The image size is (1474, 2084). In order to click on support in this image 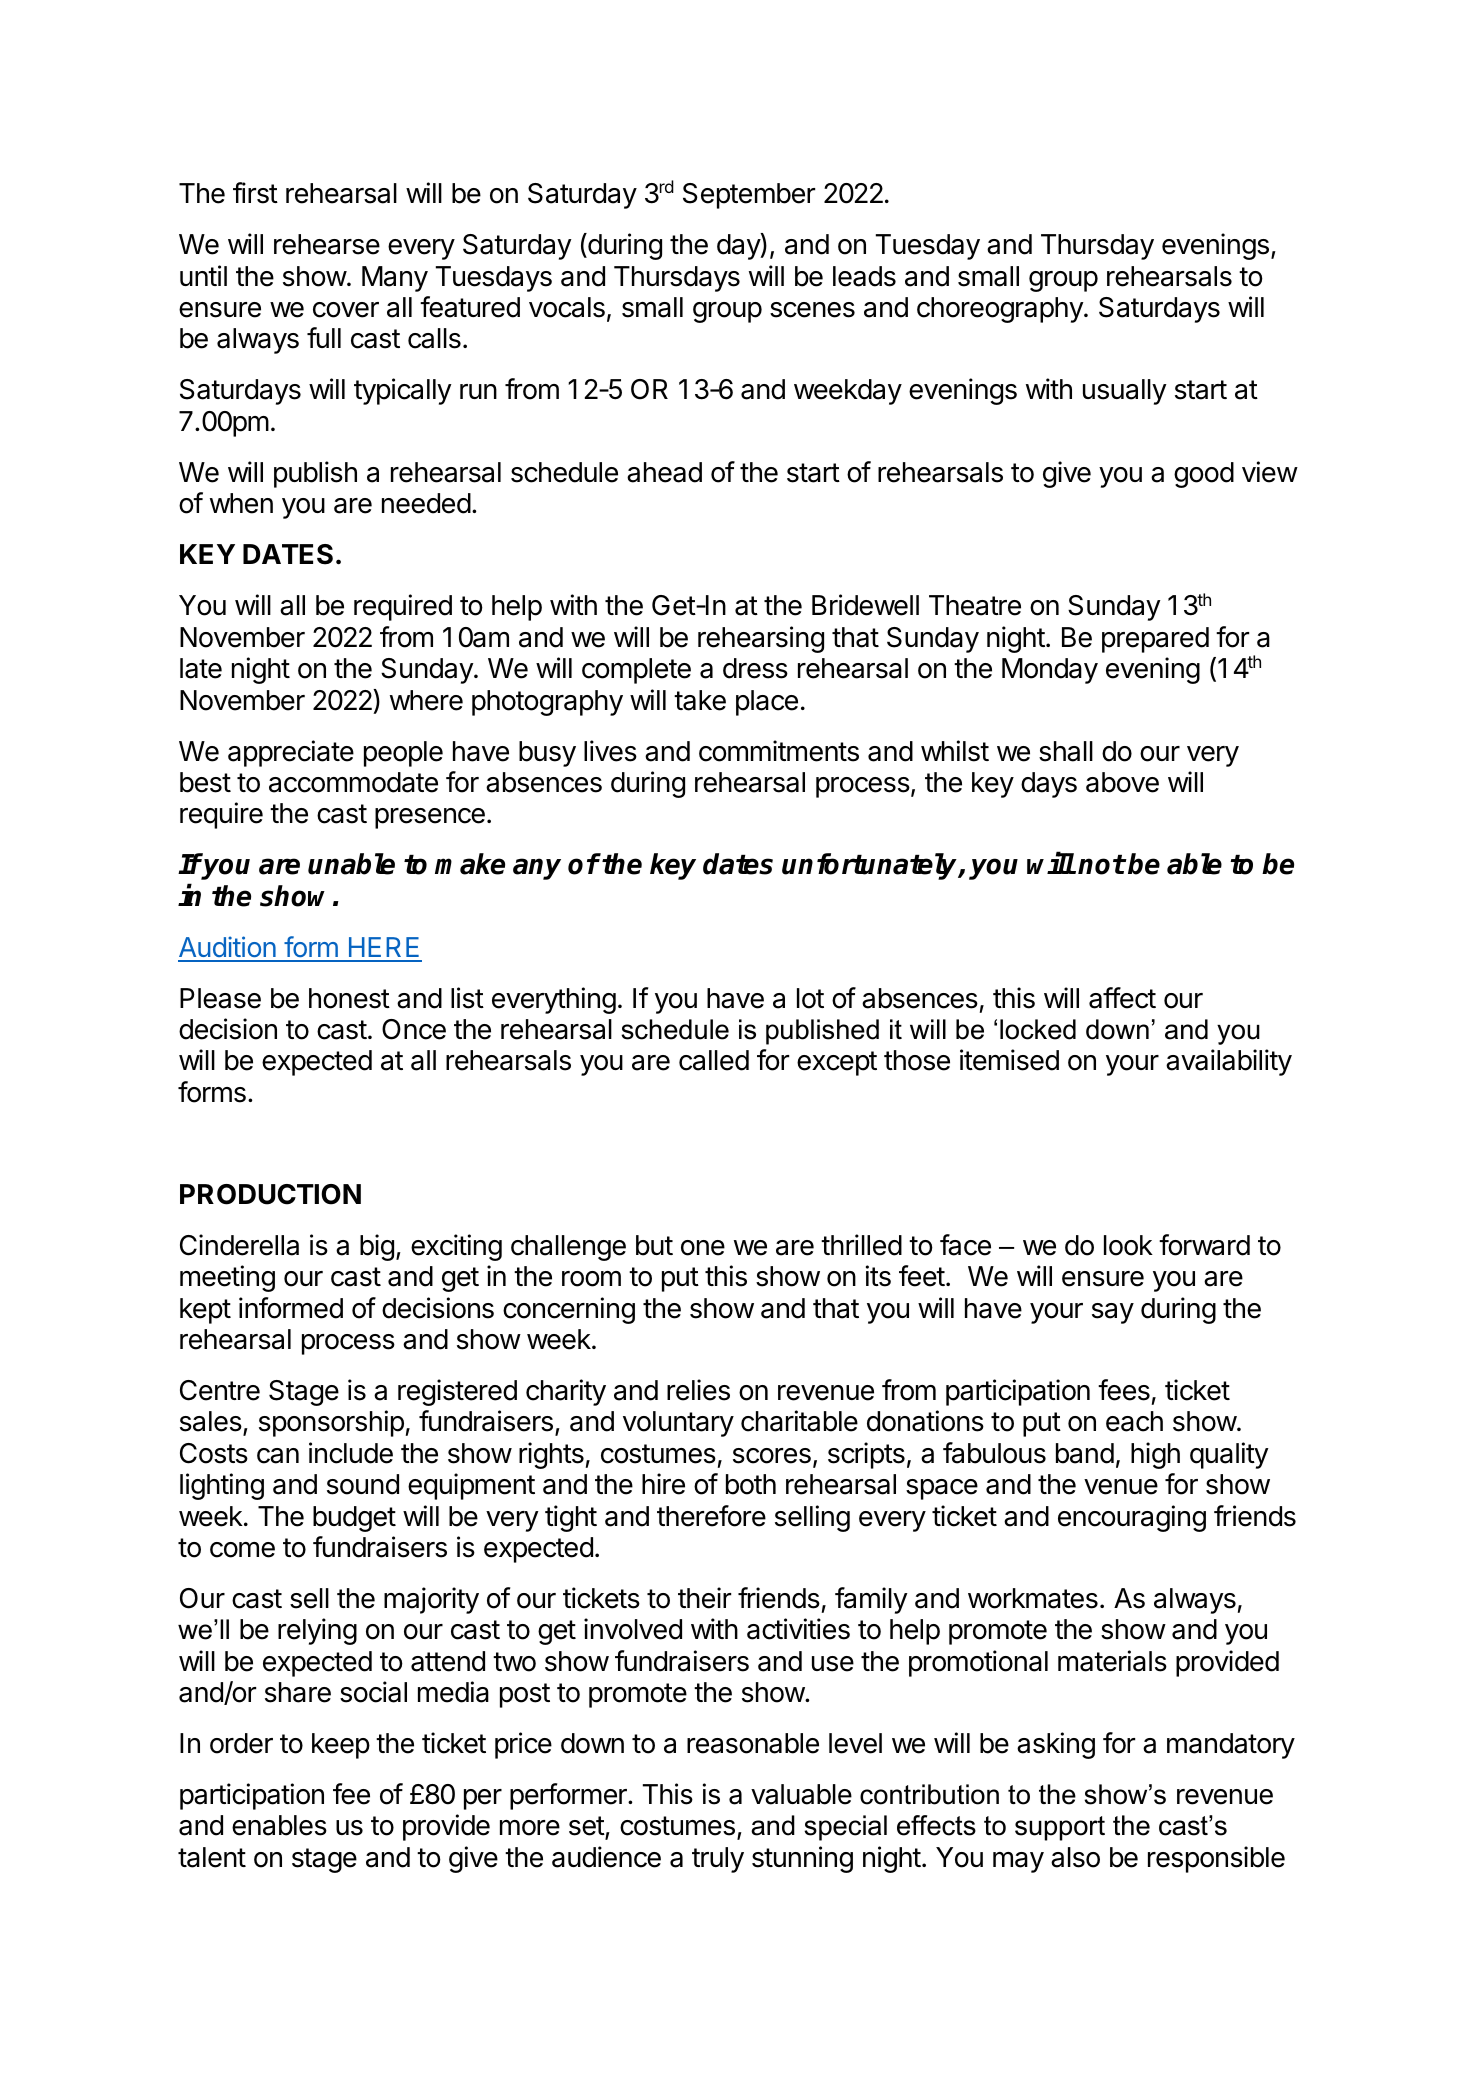, I will do `click(1060, 1828)`.
